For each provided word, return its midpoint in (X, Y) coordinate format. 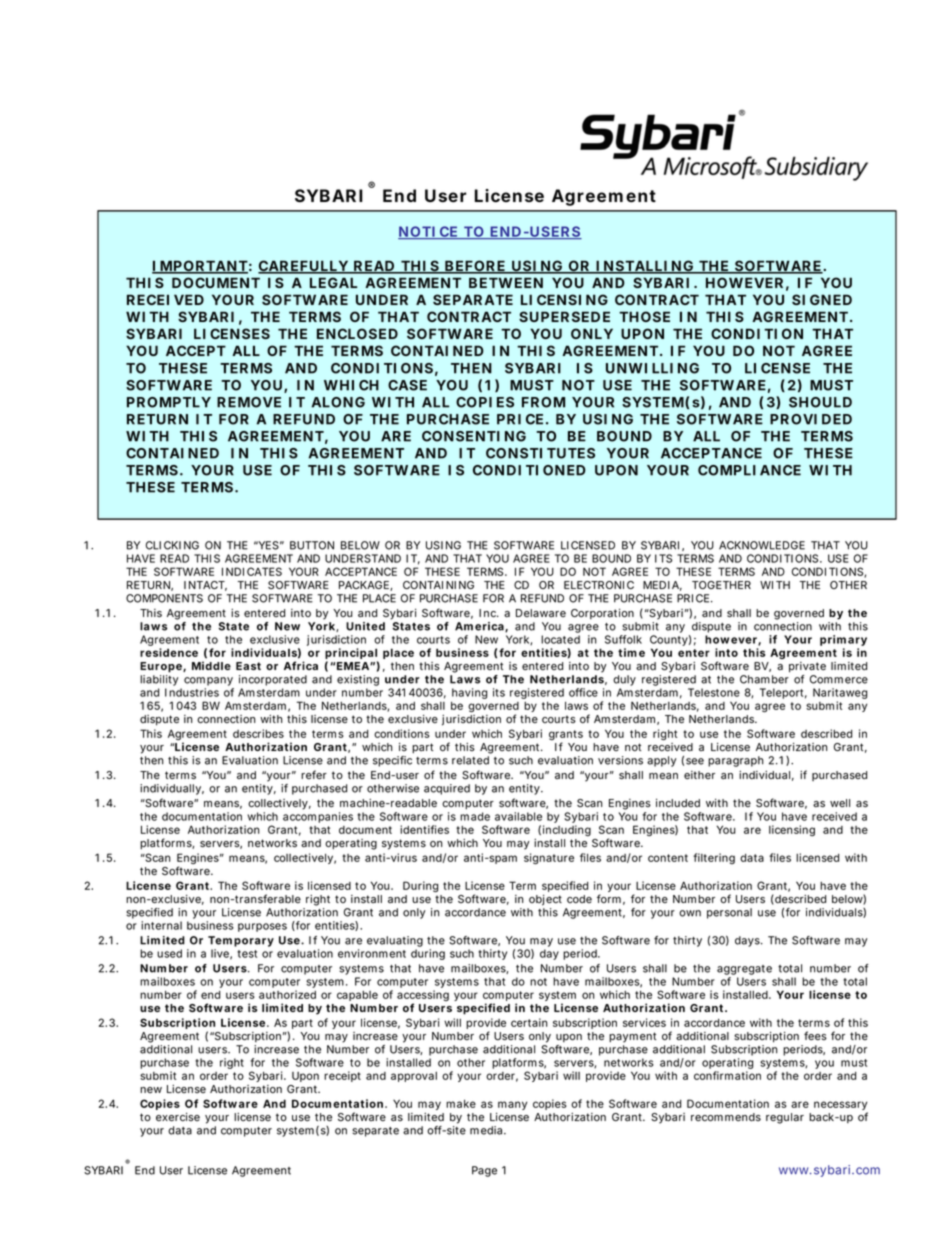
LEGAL (333, 282)
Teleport (783, 693)
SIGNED (822, 299)
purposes (262, 927)
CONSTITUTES (540, 453)
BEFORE (474, 267)
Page (484, 1171)
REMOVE (249, 402)
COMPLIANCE (749, 470)
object (545, 900)
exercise (178, 1117)
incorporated (273, 680)
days (748, 941)
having (470, 693)
